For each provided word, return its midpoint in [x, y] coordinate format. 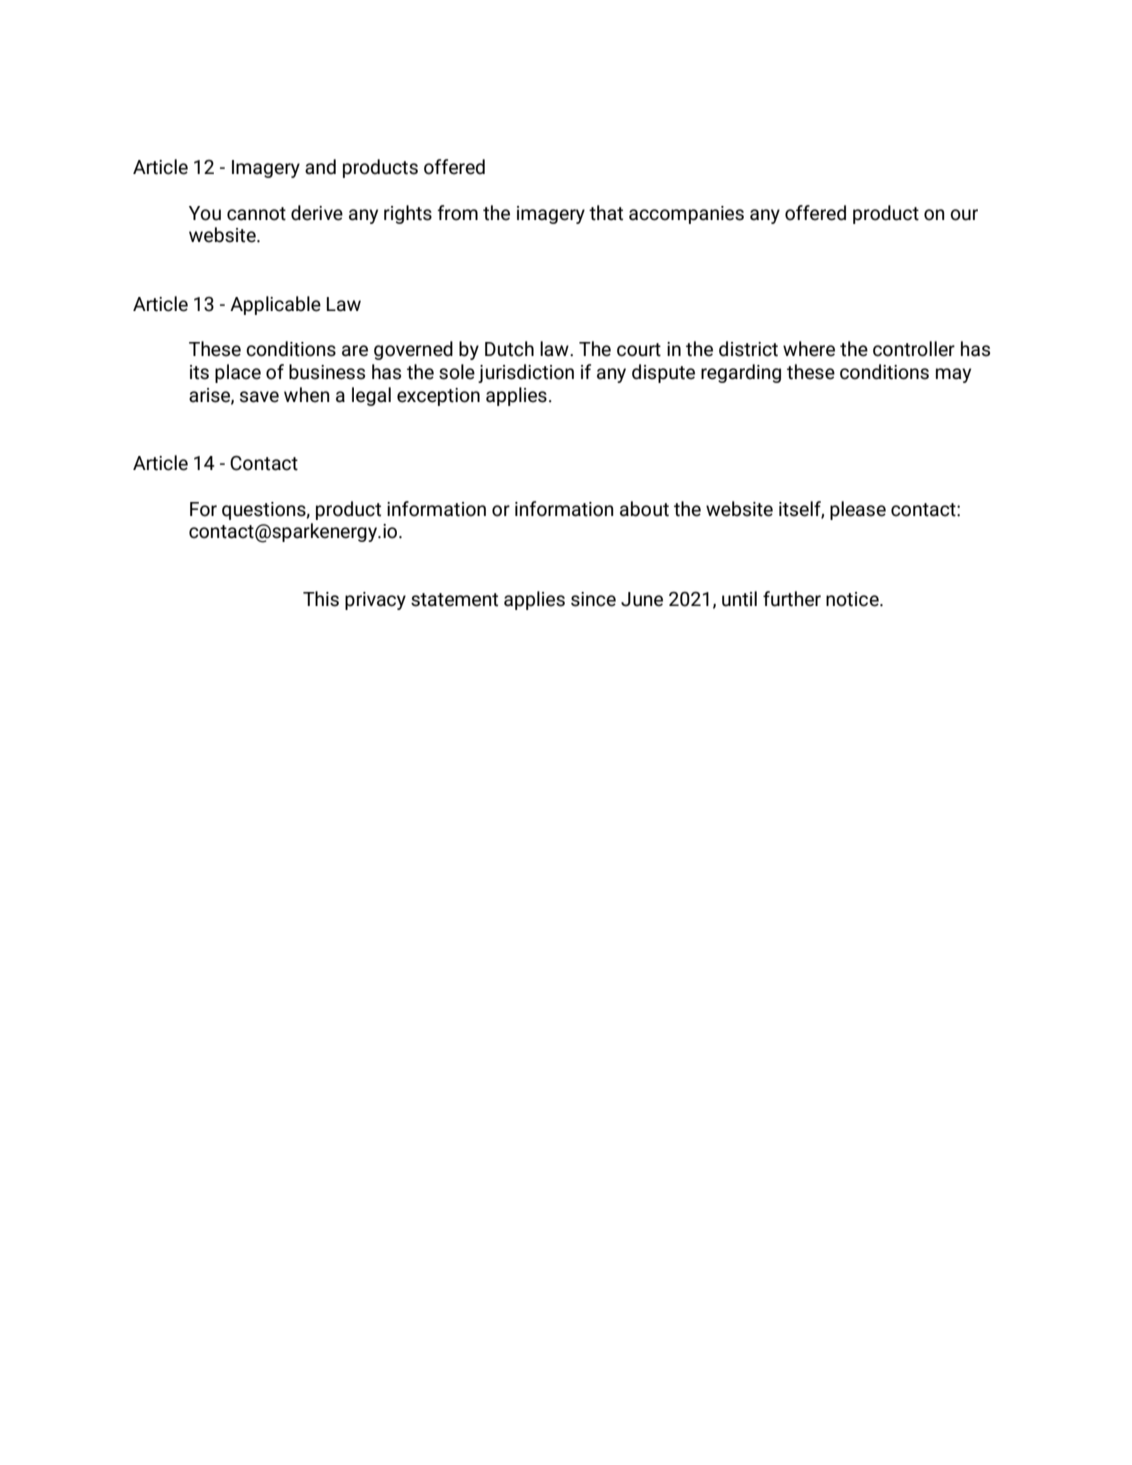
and [320, 167]
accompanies [686, 215]
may [953, 375]
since [593, 599]
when [307, 395]
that [606, 213]
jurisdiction [526, 373]
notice [853, 599]
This [321, 599]
